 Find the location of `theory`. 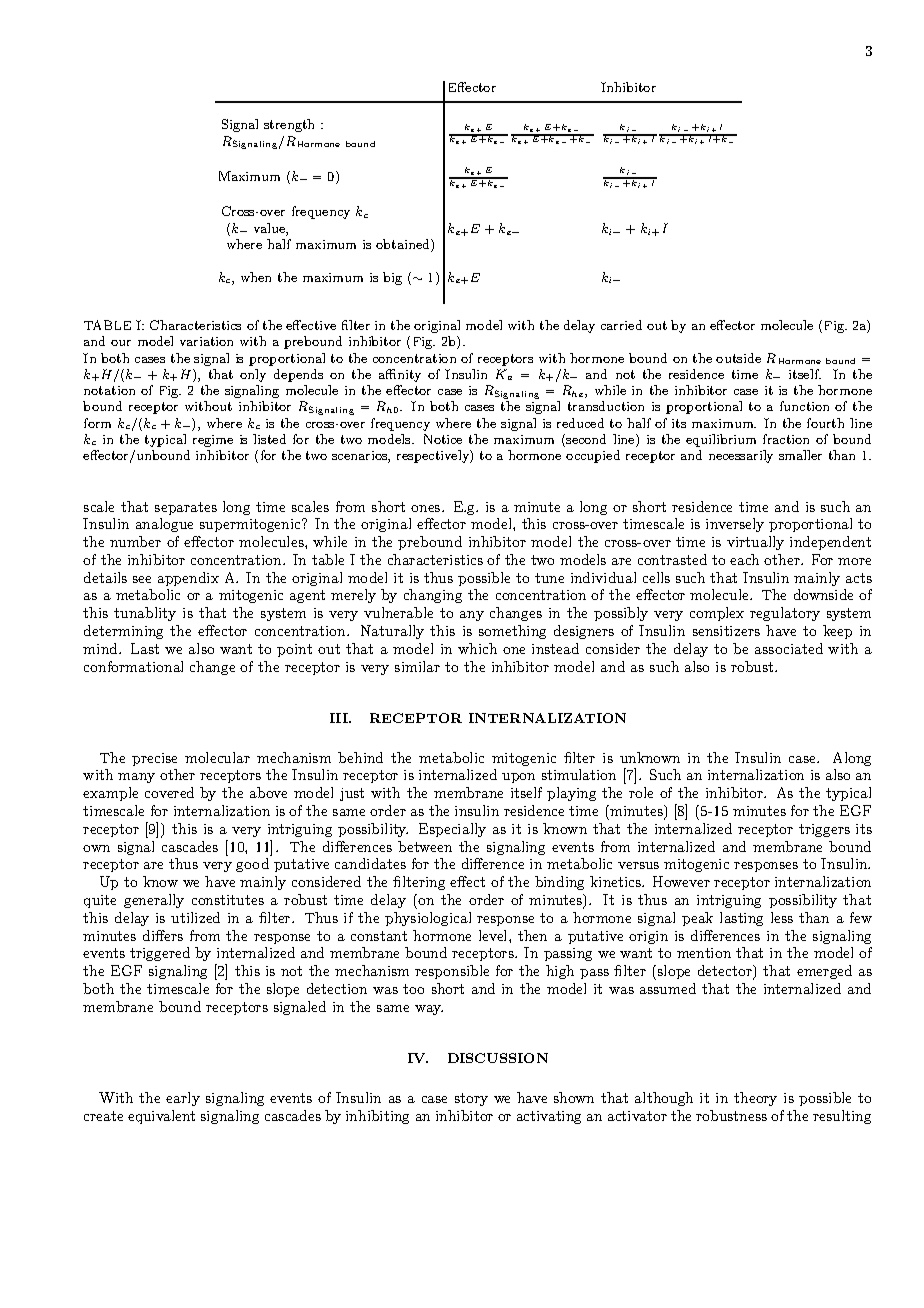

theory is located at coordinates (755, 1099).
